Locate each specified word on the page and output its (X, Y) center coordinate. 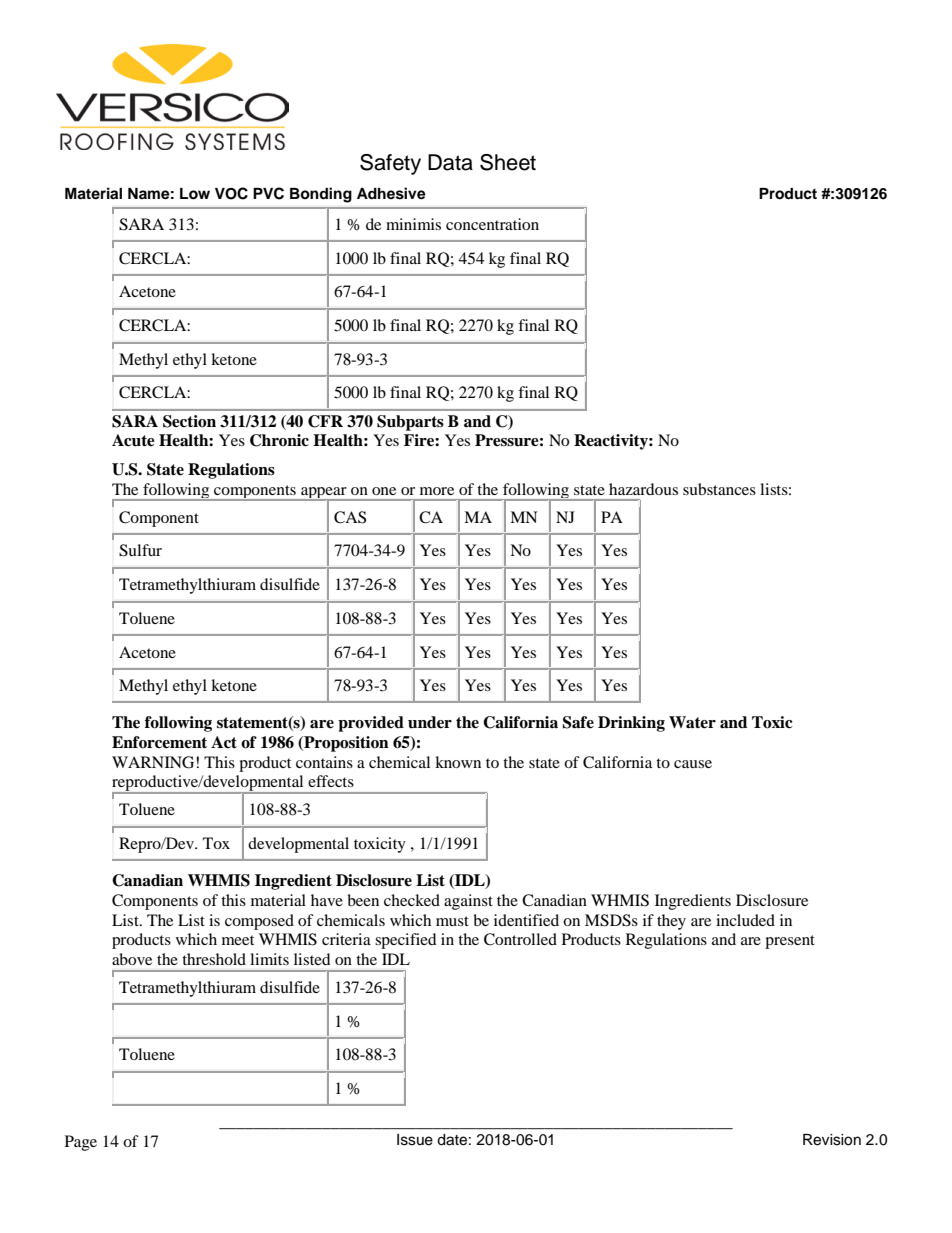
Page (81, 1143)
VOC (231, 193)
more (437, 491)
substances (719, 489)
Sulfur (140, 550)
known (458, 762)
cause (693, 764)
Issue (415, 1140)
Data (450, 162)
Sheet (508, 162)
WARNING (154, 762)
